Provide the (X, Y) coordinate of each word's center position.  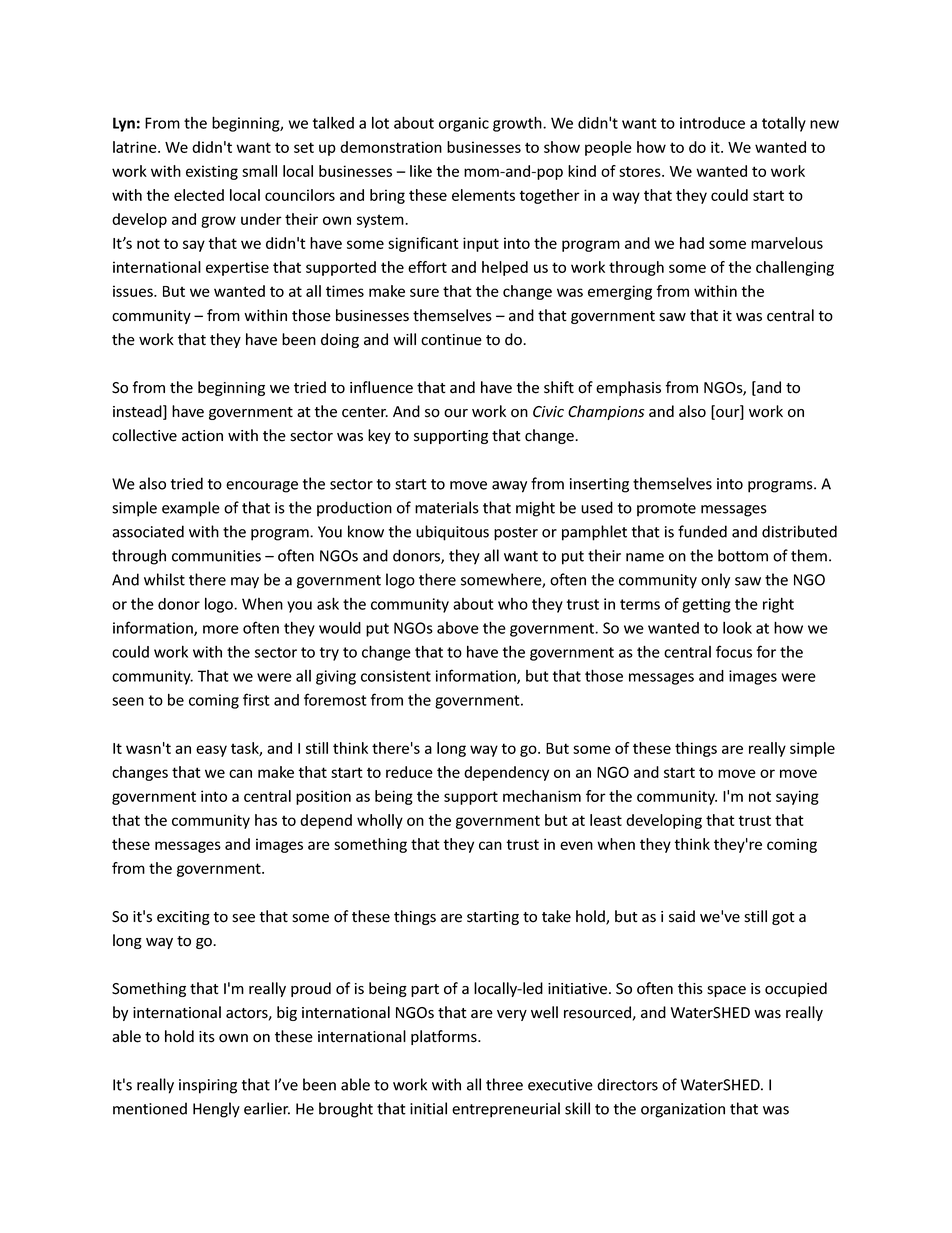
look (737, 628)
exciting (183, 918)
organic (464, 124)
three (504, 1084)
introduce (712, 123)
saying (797, 797)
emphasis (628, 388)
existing (212, 172)
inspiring (208, 1086)
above (458, 628)
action (202, 436)
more (221, 629)
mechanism (542, 796)
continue (451, 340)
